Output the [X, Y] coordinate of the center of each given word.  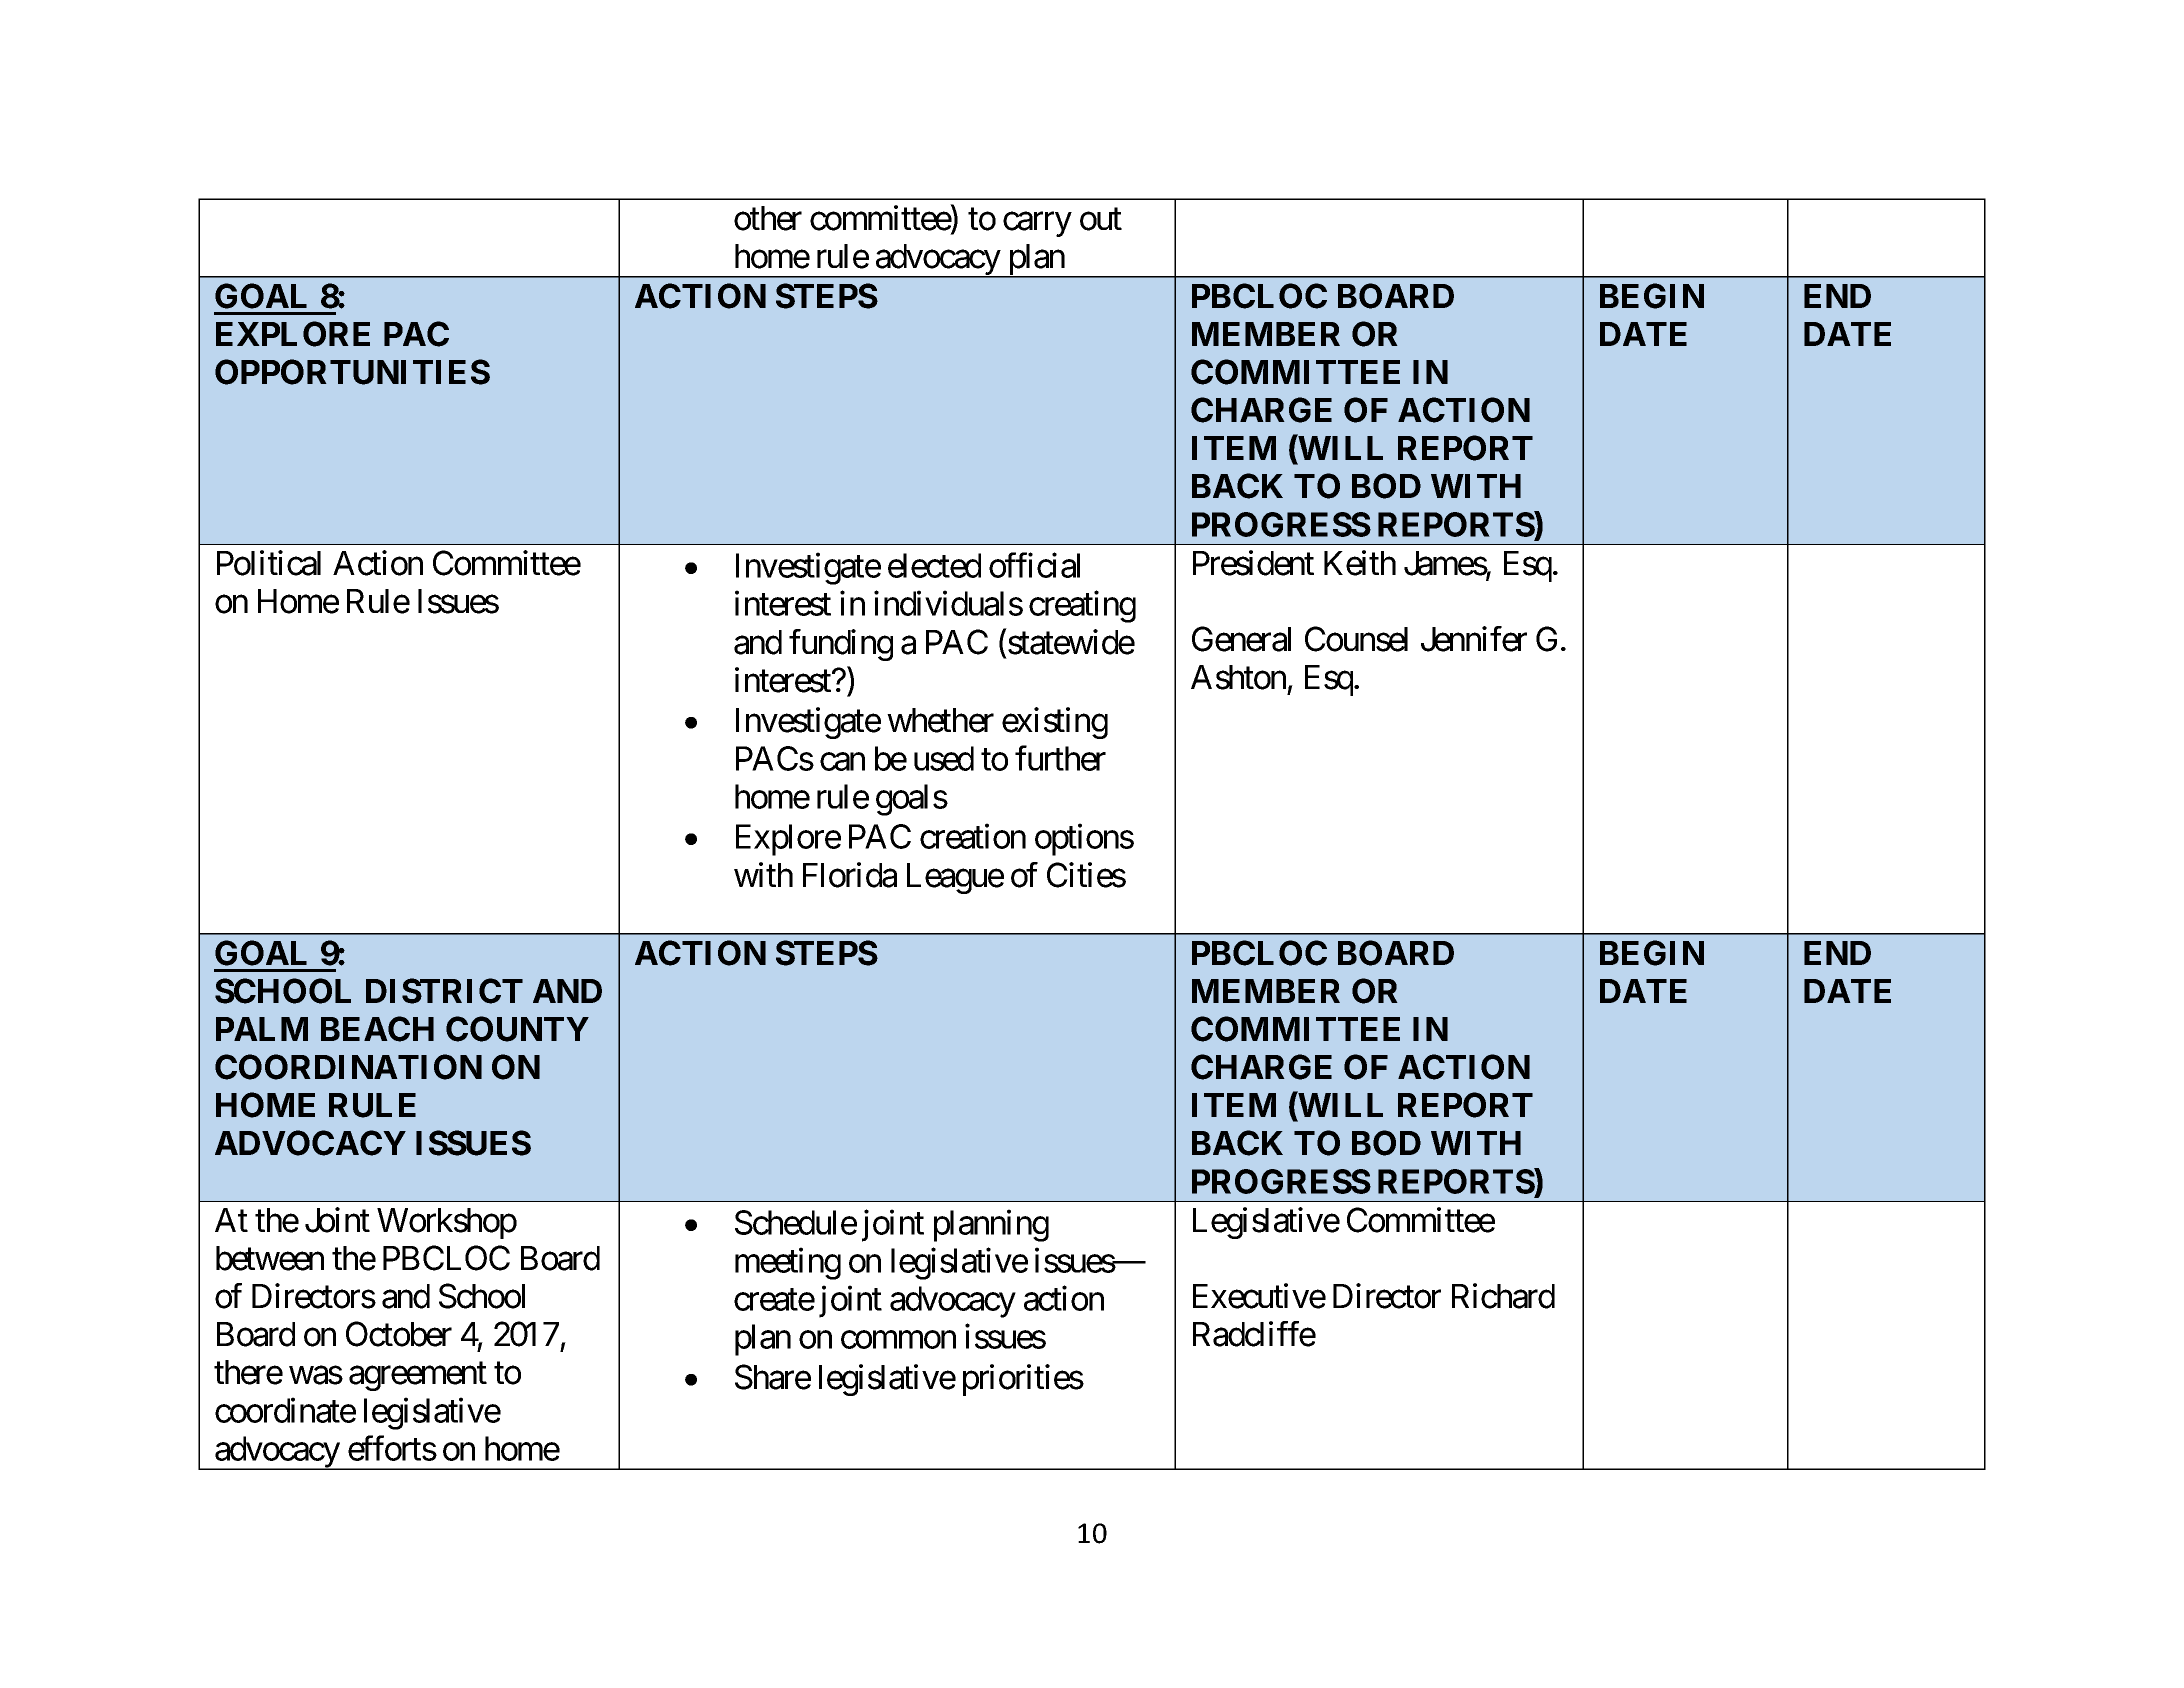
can [842, 762]
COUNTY [517, 1029]
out [1101, 219]
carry [1037, 224]
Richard [1503, 1296]
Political [269, 563]
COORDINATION [348, 1067]
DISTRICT [444, 991]
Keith [1360, 563]
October [399, 1334]
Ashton [1238, 677]
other [768, 218]
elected [934, 565]
